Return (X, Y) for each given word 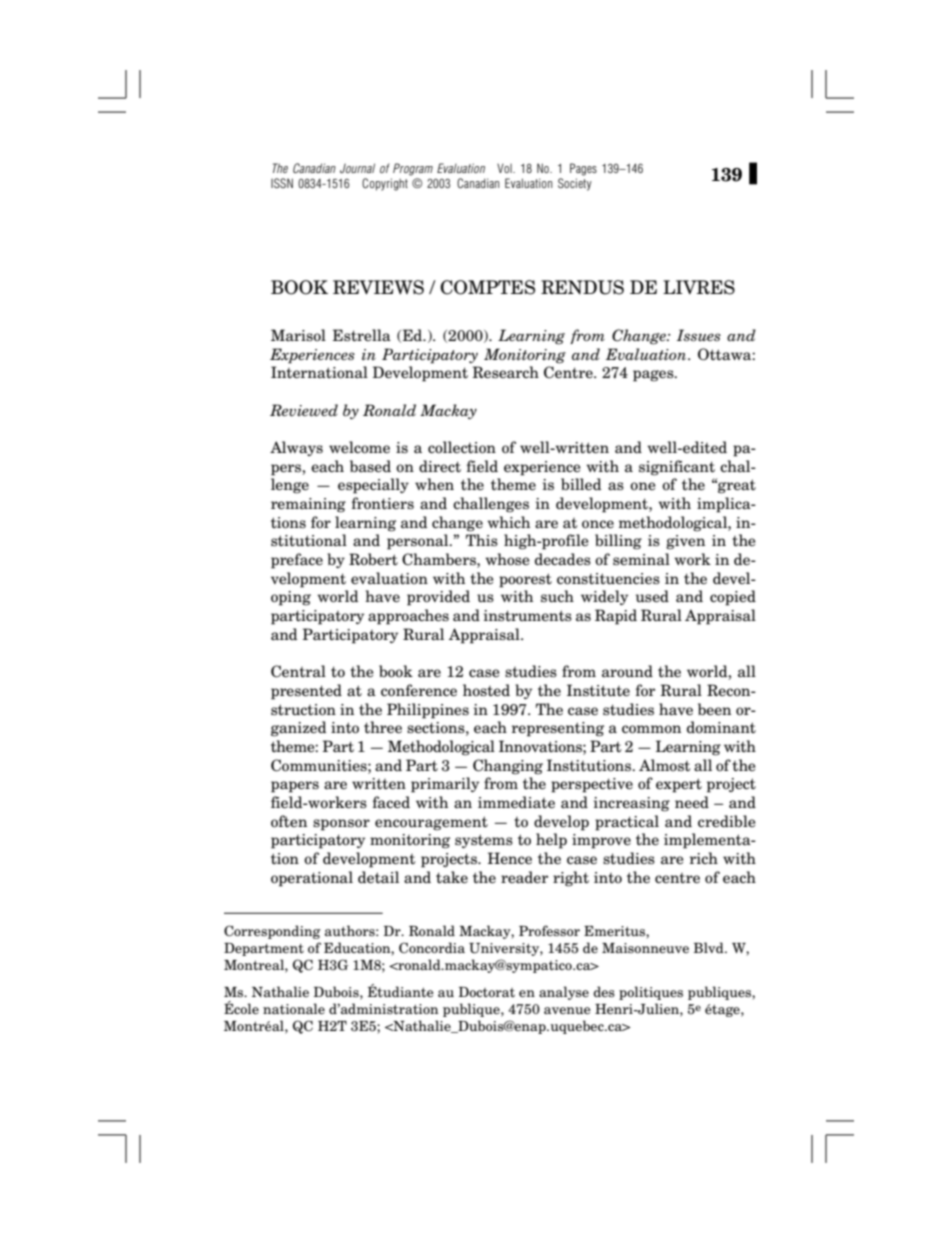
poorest (525, 580)
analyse (564, 993)
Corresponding (272, 932)
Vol (505, 168)
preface (297, 561)
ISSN (282, 183)
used (652, 596)
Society (575, 184)
